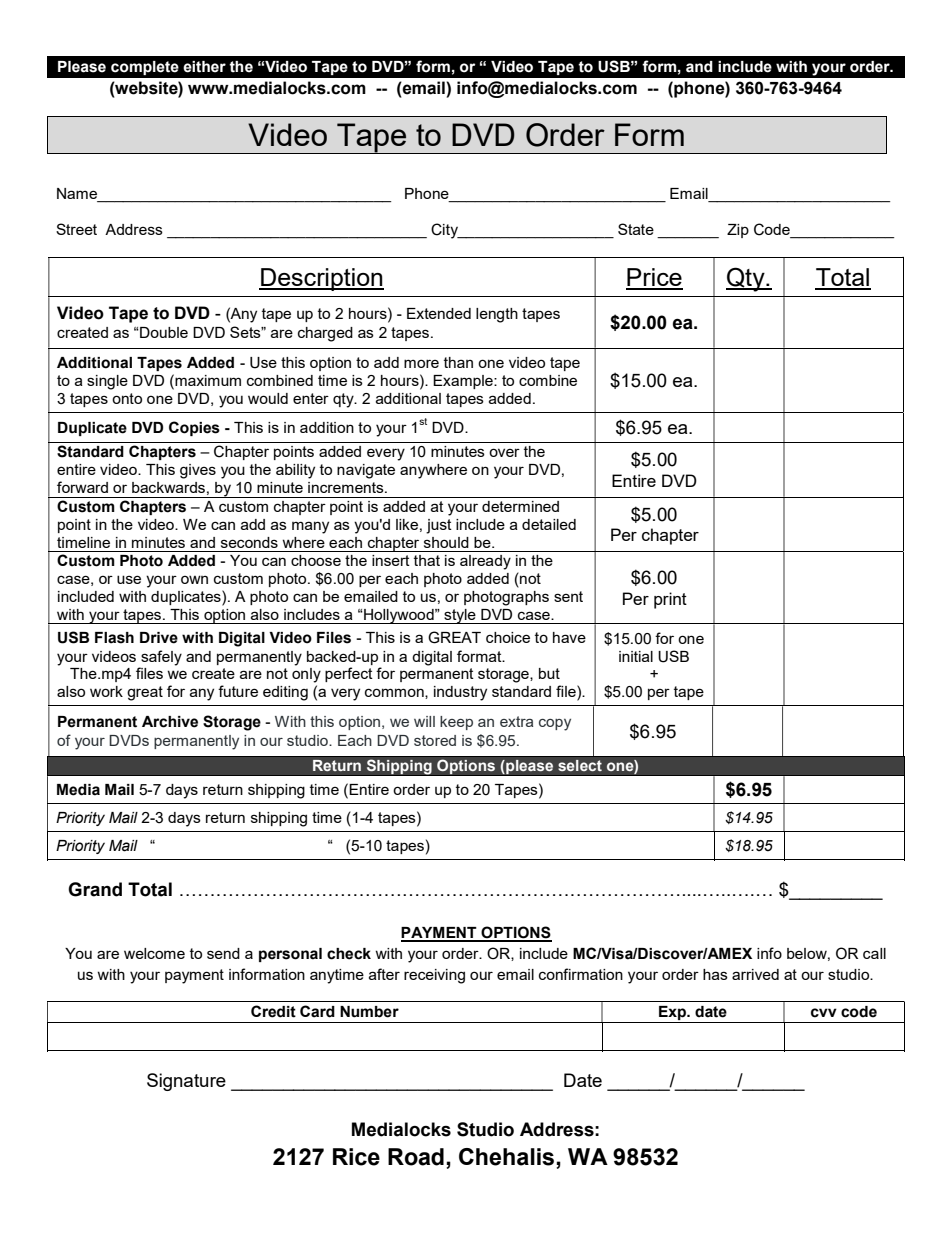 Image resolution: width=952 pixels, height=1233 pixels. Describe the element at coordinates (159, 638) in the screenshot. I see `Drive` at that location.
